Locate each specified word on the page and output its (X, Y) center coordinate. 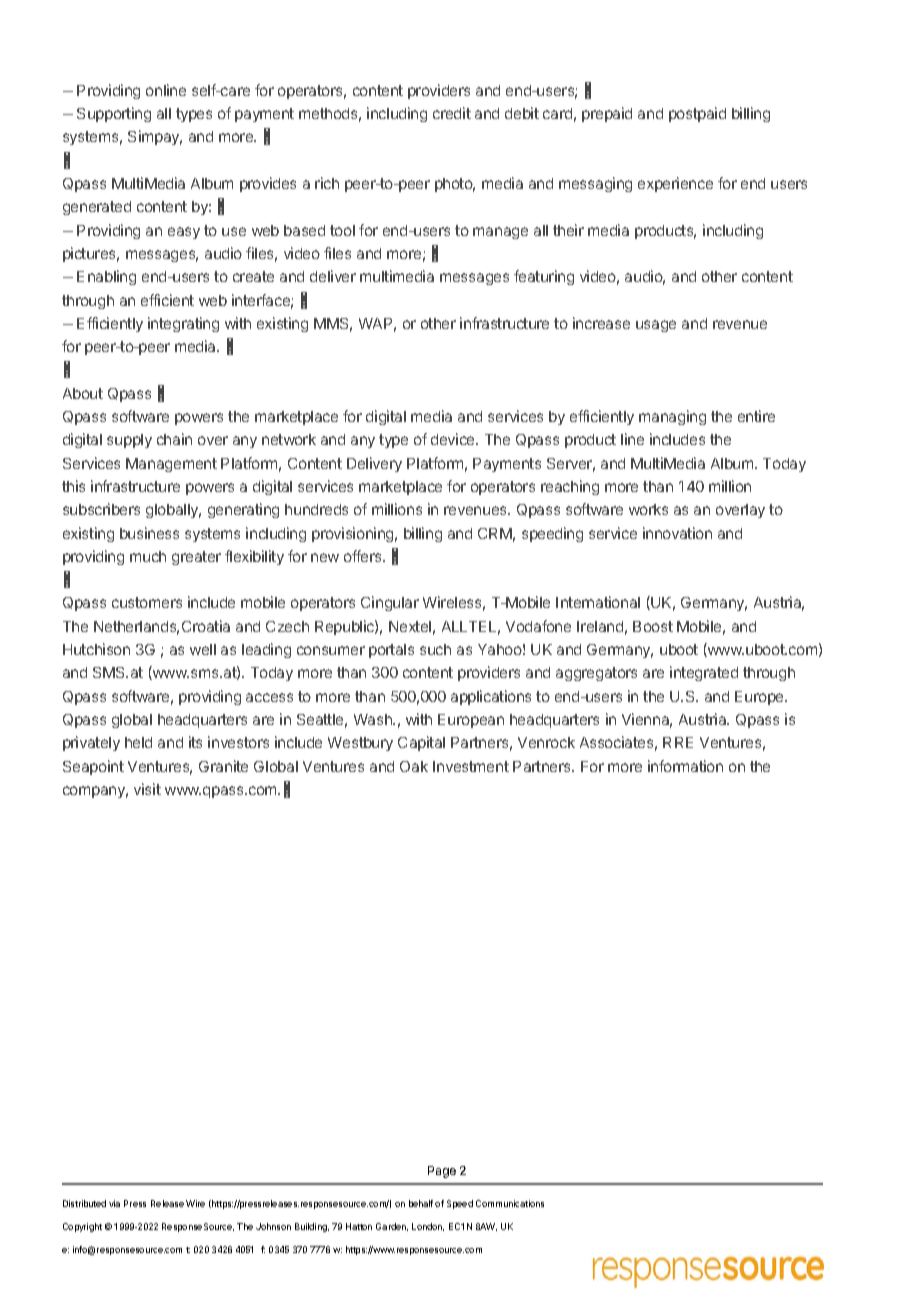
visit (147, 789)
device (454, 439)
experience (675, 184)
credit (452, 113)
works (648, 509)
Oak (414, 766)
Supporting (114, 114)
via (114, 1203)
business (149, 533)
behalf (421, 1203)
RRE (678, 742)
